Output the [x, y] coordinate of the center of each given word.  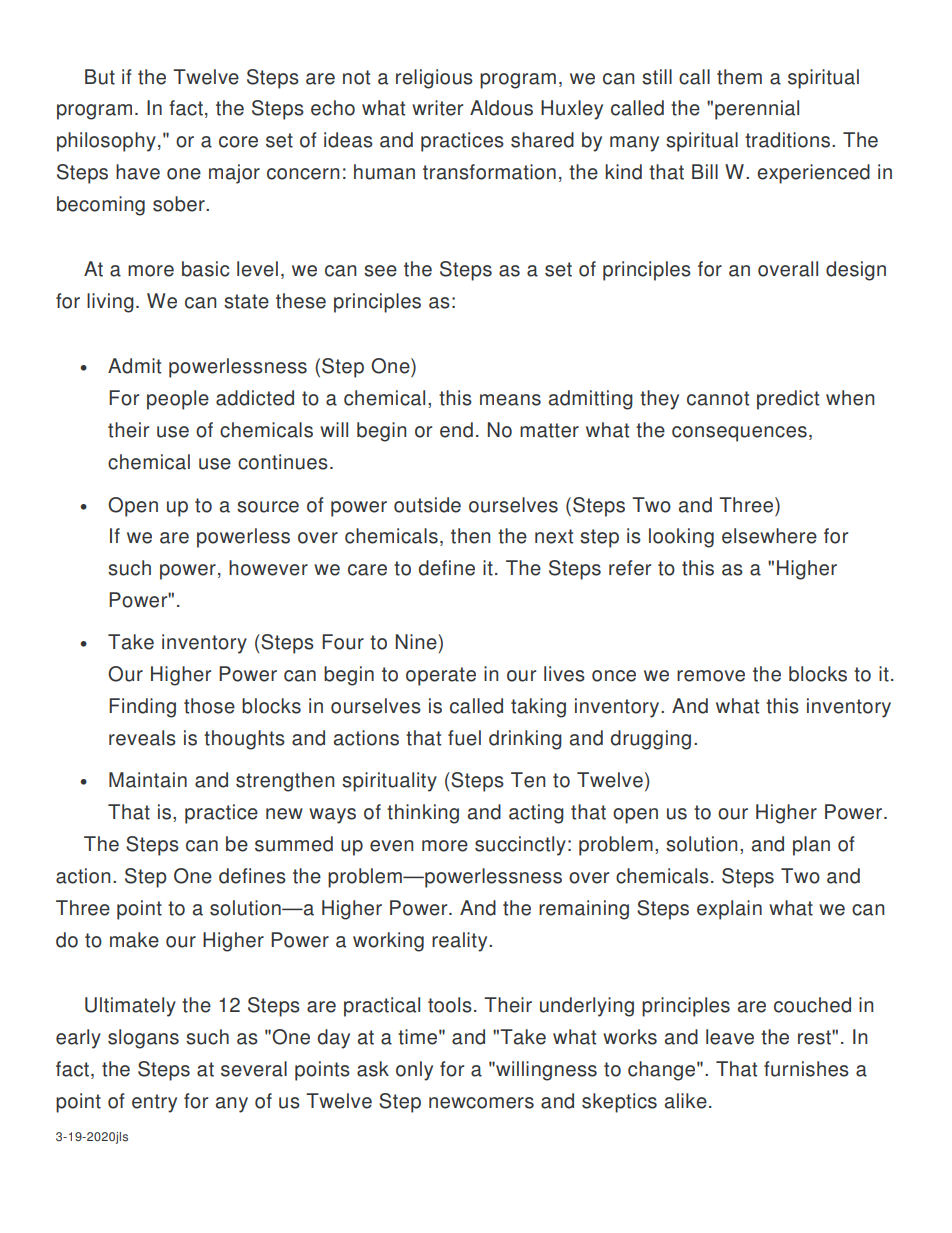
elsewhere [769, 536]
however [268, 568]
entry [154, 1103]
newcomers [481, 1103]
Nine [417, 642]
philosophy [106, 142]
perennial [757, 110]
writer [437, 108]
